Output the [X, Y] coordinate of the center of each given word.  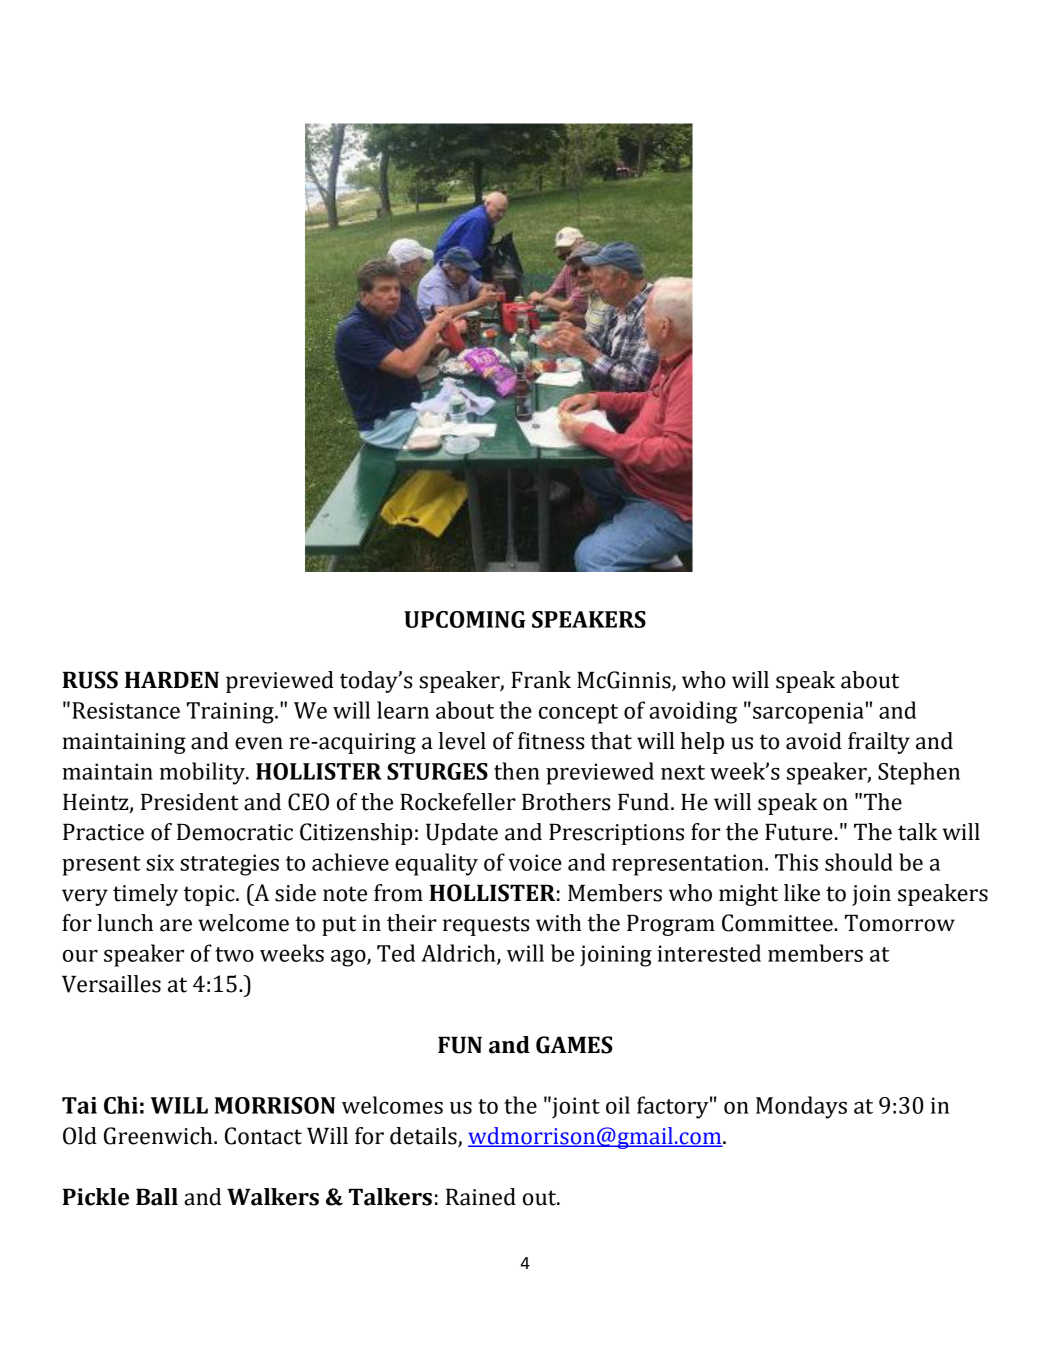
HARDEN [172, 679]
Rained [481, 1197]
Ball [157, 1197]
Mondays [801, 1107]
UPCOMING [465, 619]
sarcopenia [808, 713]
